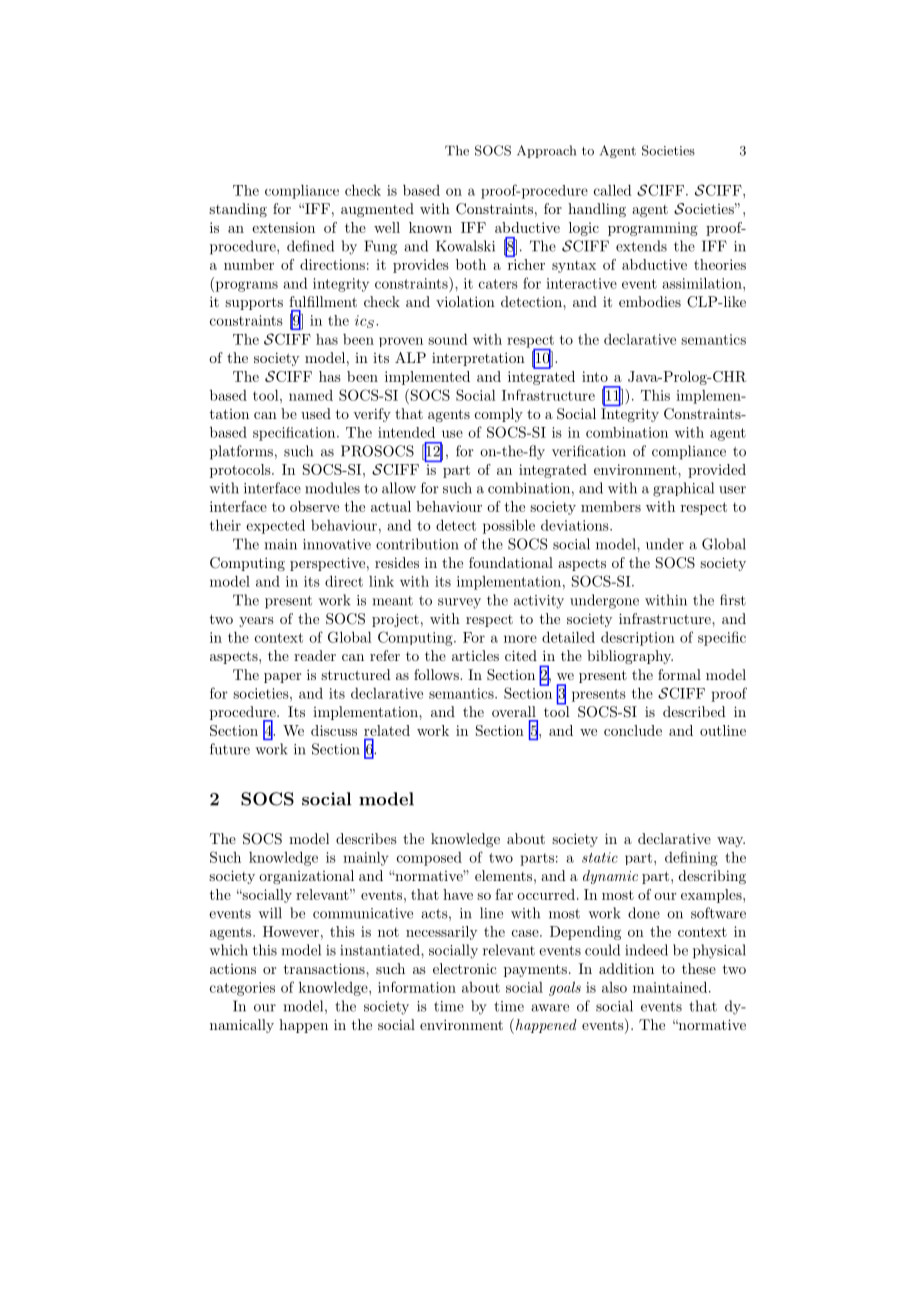  Describe the element at coordinates (282, 678) in the screenshot. I see `paper` at that location.
